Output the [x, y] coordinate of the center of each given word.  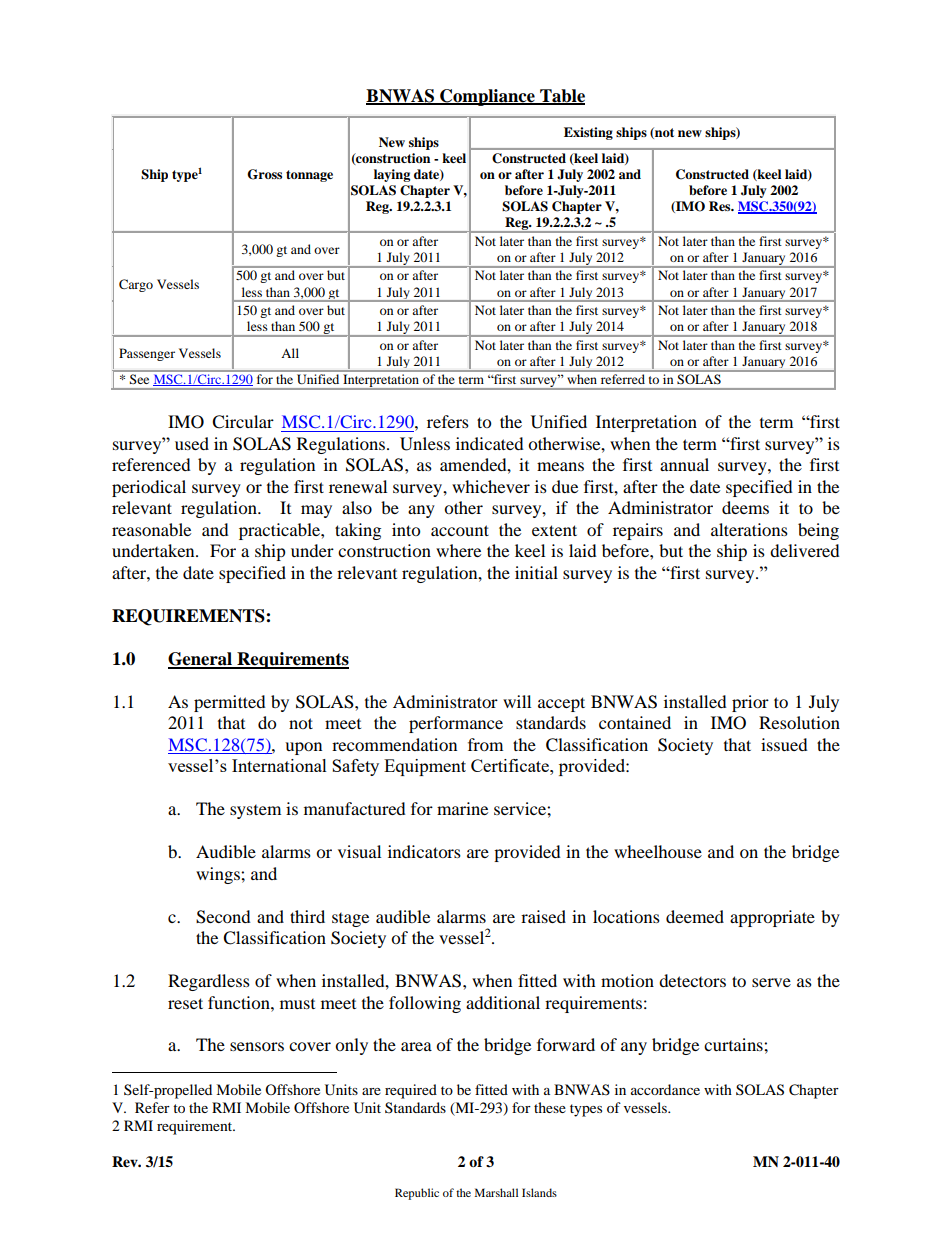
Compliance [487, 97]
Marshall [496, 1192]
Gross [264, 174]
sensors [257, 1046]
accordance [665, 1089]
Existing [588, 133]
